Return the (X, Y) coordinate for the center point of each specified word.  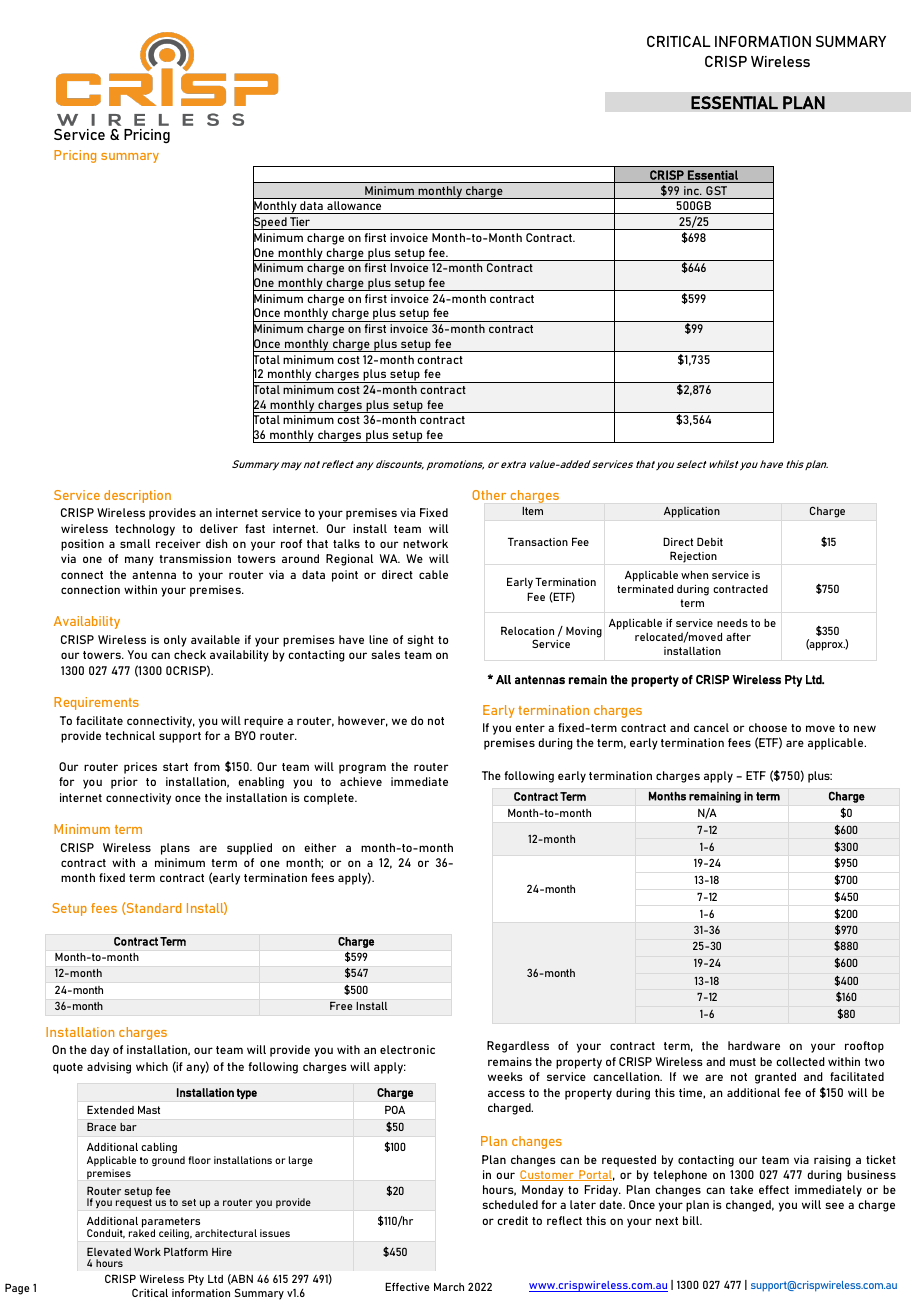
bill (692, 1220)
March (449, 1287)
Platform (186, 1251)
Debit (710, 541)
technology (145, 530)
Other (489, 495)
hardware (754, 1045)
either (320, 847)
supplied (249, 849)
